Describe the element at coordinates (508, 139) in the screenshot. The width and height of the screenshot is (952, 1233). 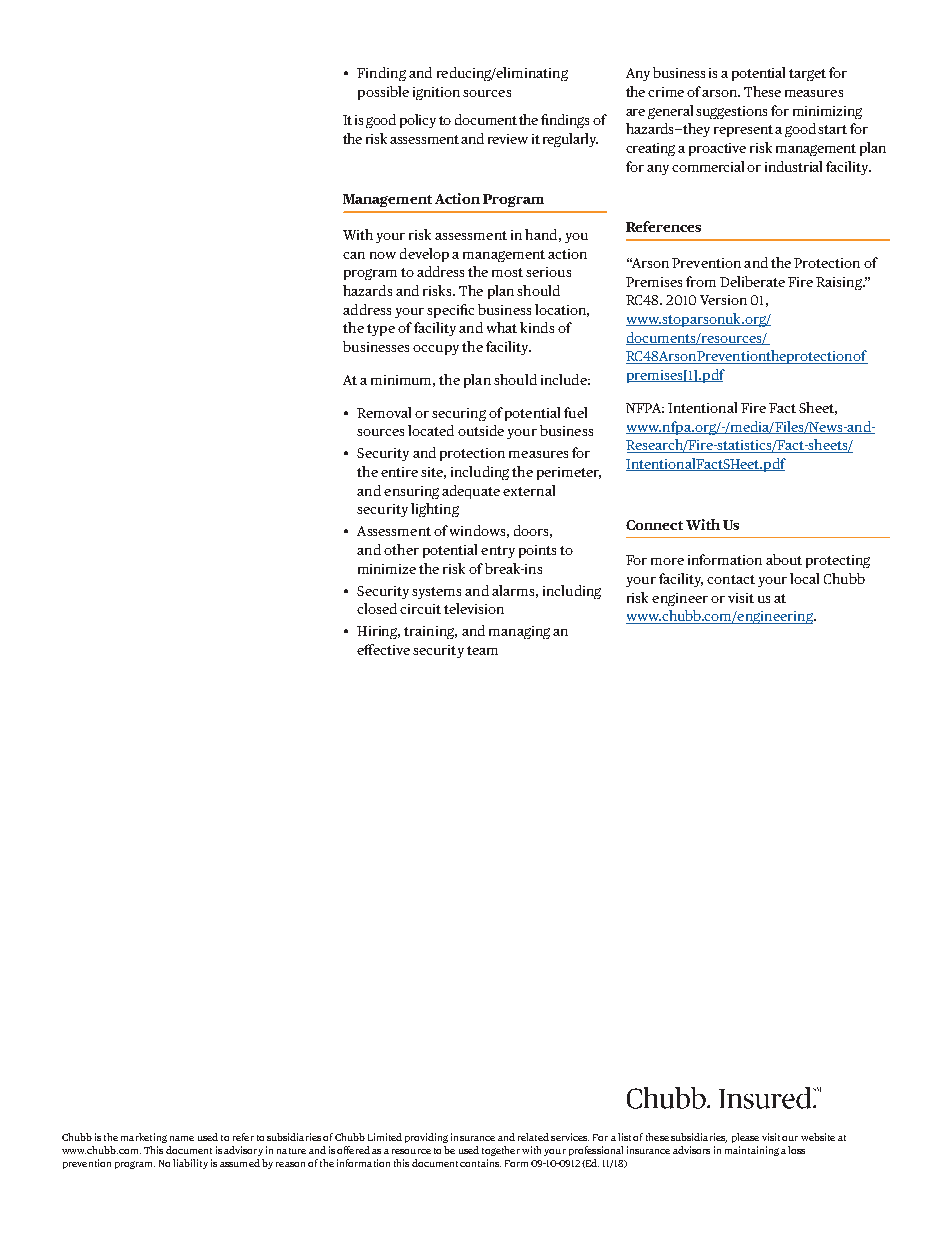
I see `review` at that location.
